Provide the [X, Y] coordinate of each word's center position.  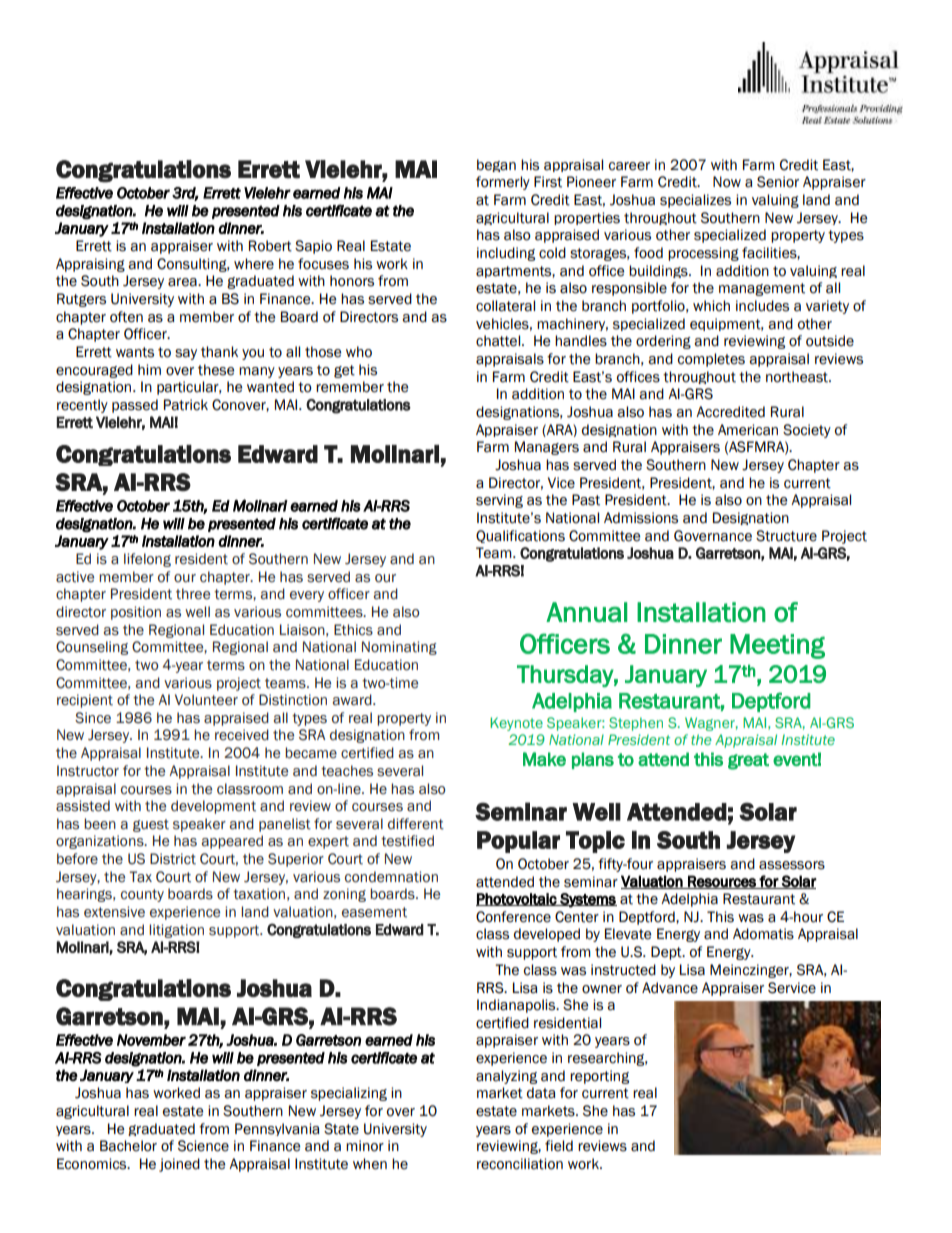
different [416, 824]
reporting [599, 1077]
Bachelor [128, 1146]
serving [499, 501]
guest [151, 825]
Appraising [90, 265]
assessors [792, 865]
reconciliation [520, 1164]
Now [727, 182]
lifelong [147, 560]
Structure [786, 536]
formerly [503, 183]
